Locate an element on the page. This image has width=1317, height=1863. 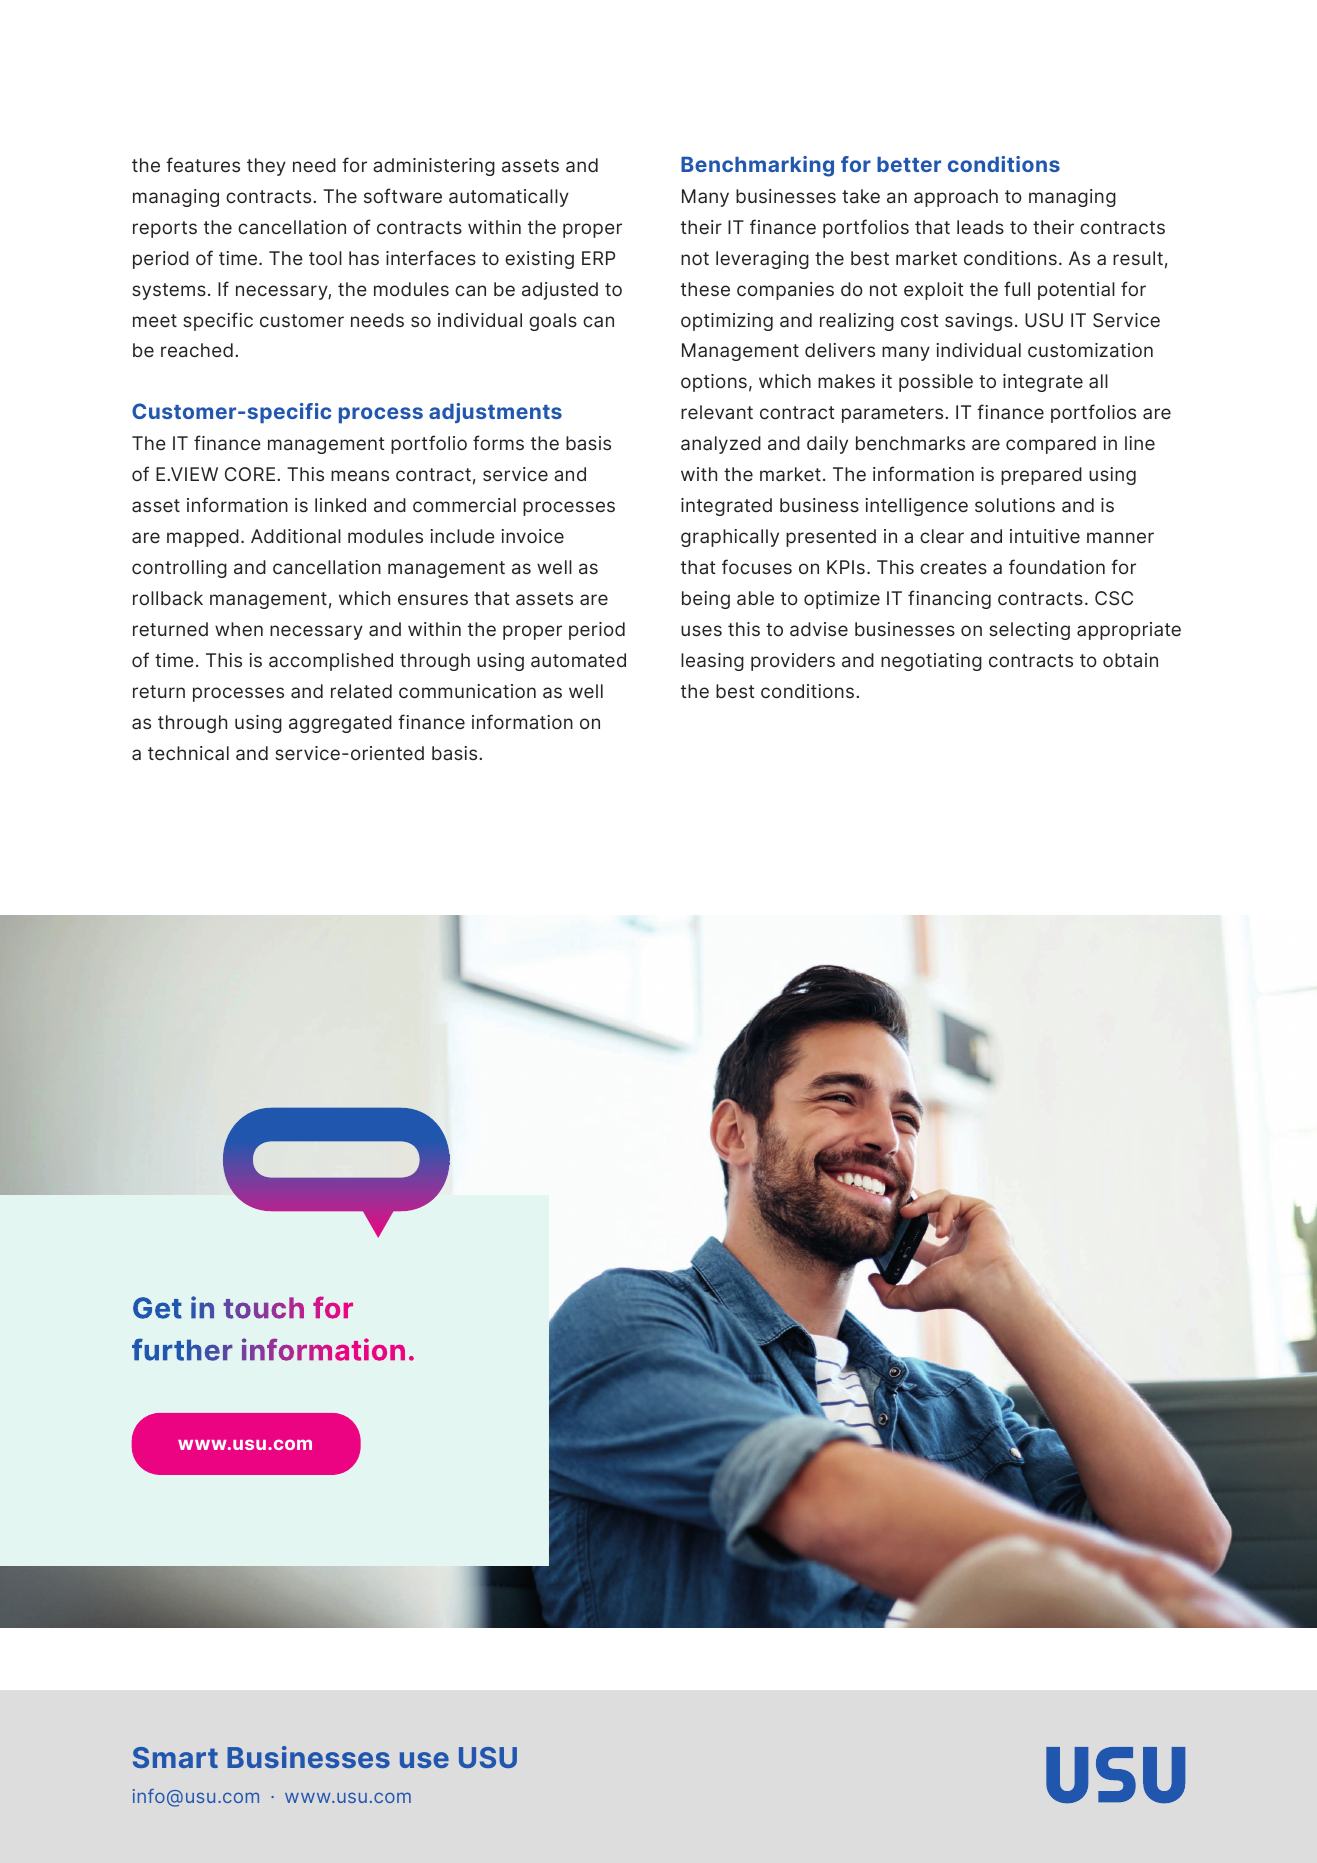
ERP is located at coordinates (598, 258).
